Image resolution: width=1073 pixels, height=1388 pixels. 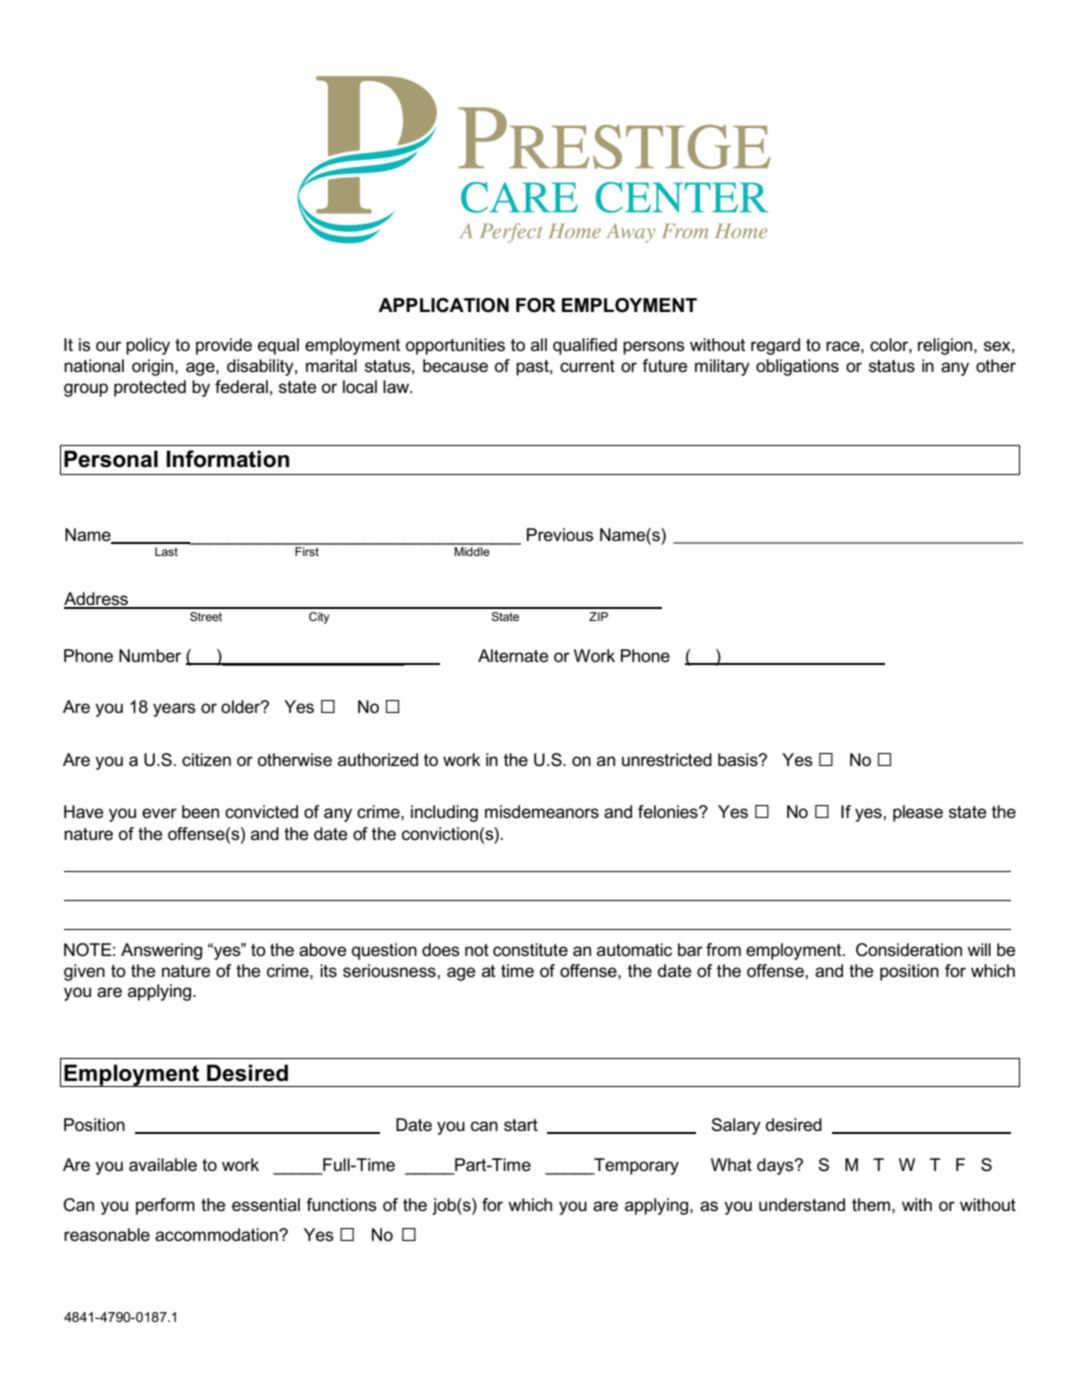 I want to click on provide, so click(x=224, y=346).
